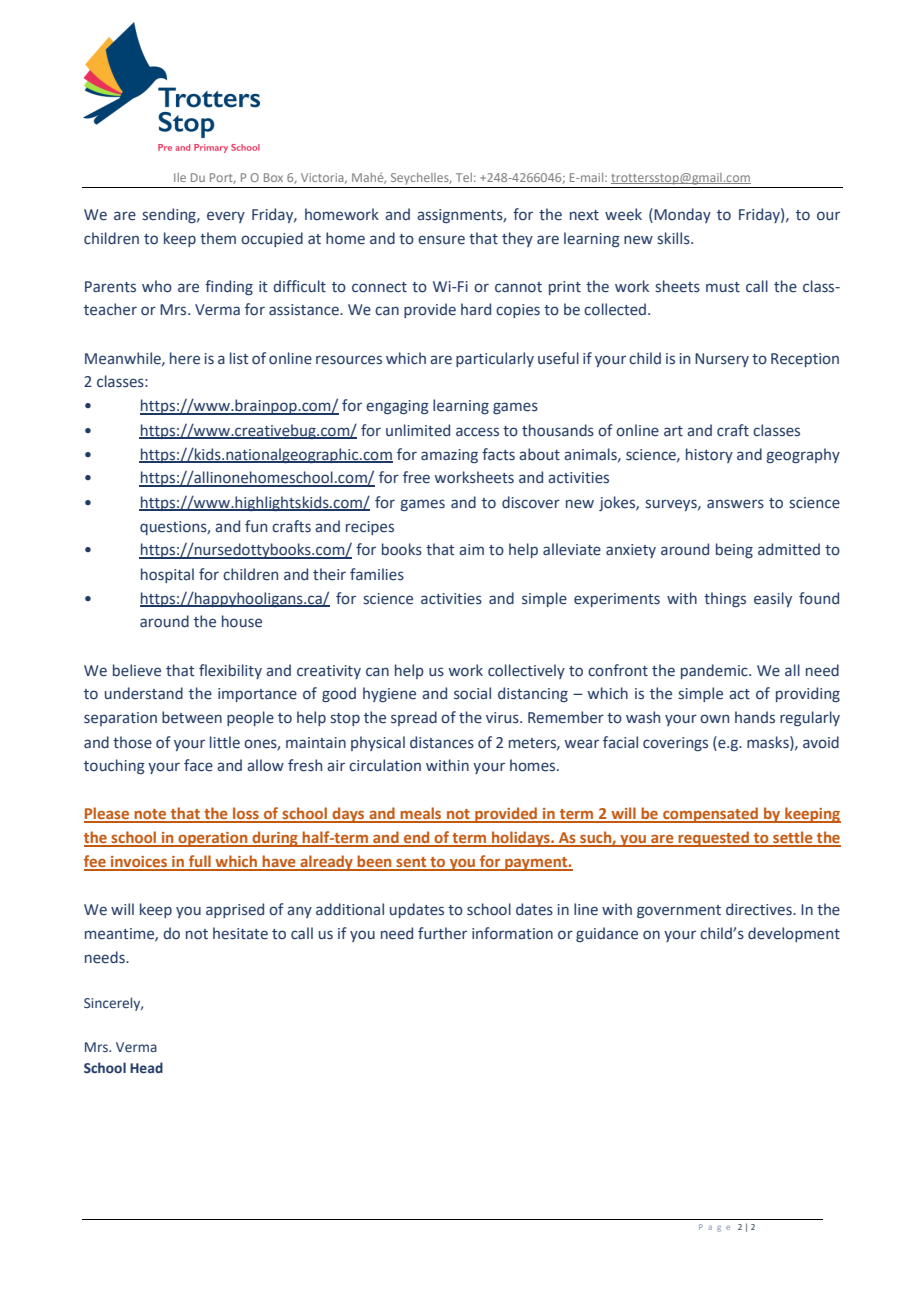 Image resolution: width=924 pixels, height=1308 pixels. What do you see at coordinates (442, 933) in the screenshot?
I see `further` at bounding box center [442, 933].
